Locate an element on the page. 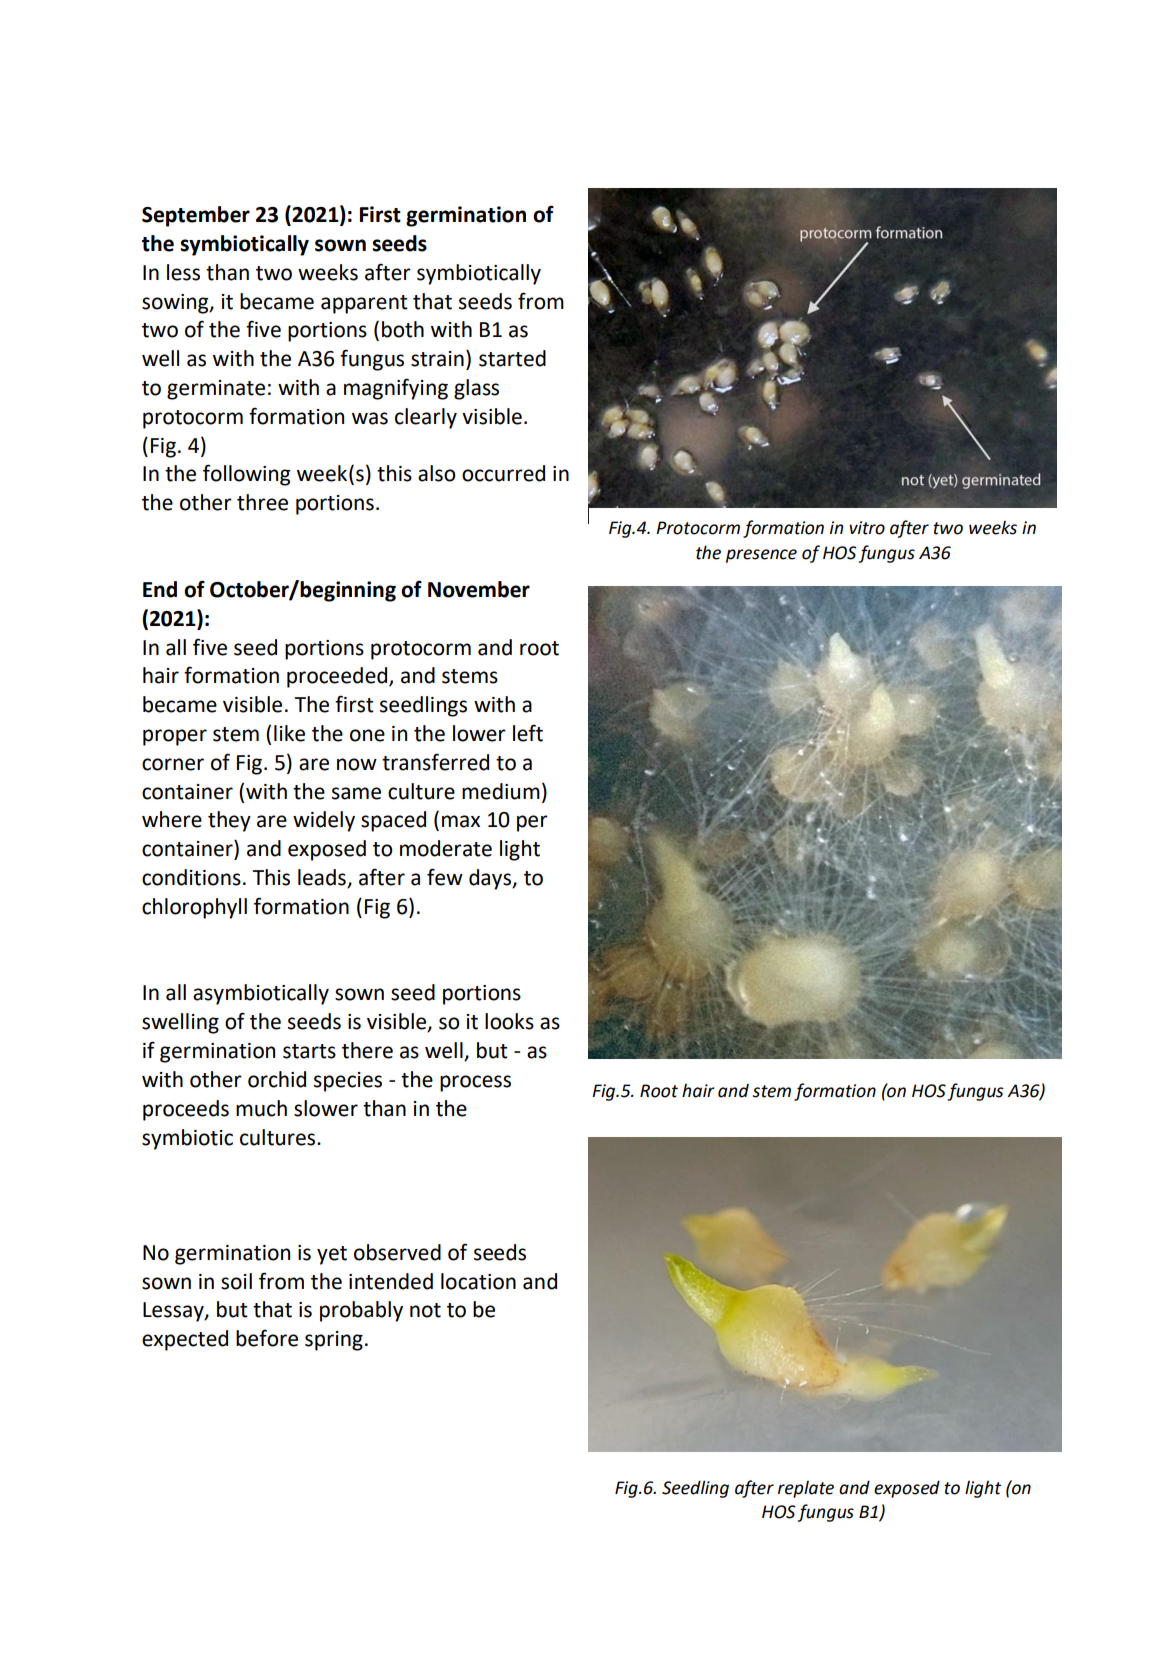 This page has width=1171, height=1657. they is located at coordinates (229, 821).
